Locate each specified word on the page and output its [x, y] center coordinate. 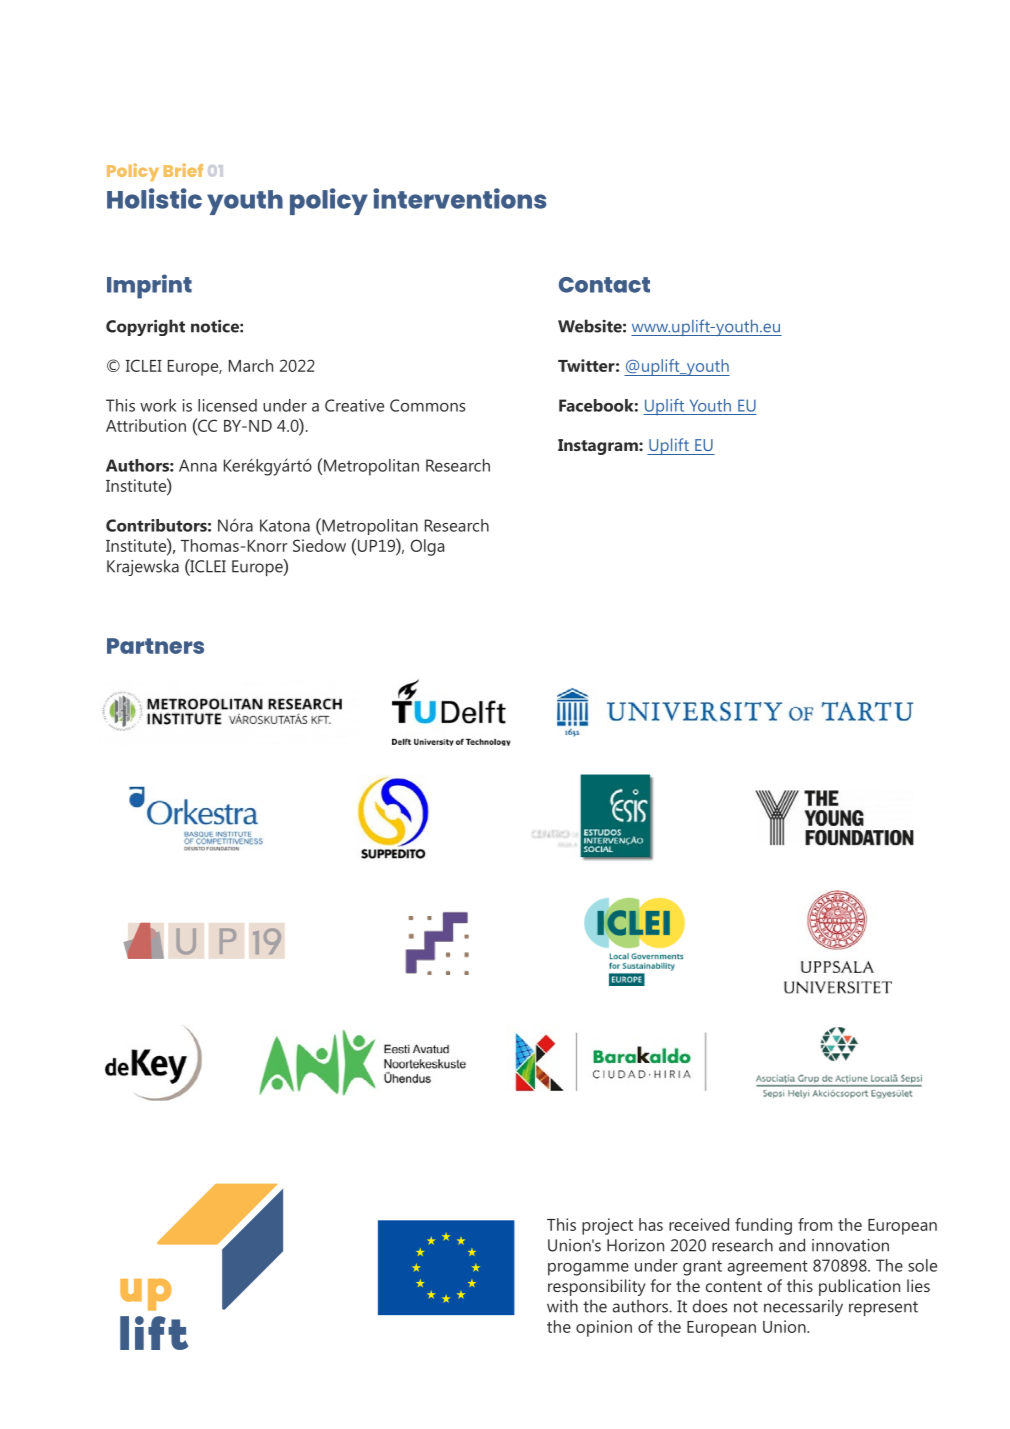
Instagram [599, 447]
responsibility [597, 1287]
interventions [459, 198]
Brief [183, 170]
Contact [604, 285]
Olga [427, 547]
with [562, 1306]
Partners [155, 646]
